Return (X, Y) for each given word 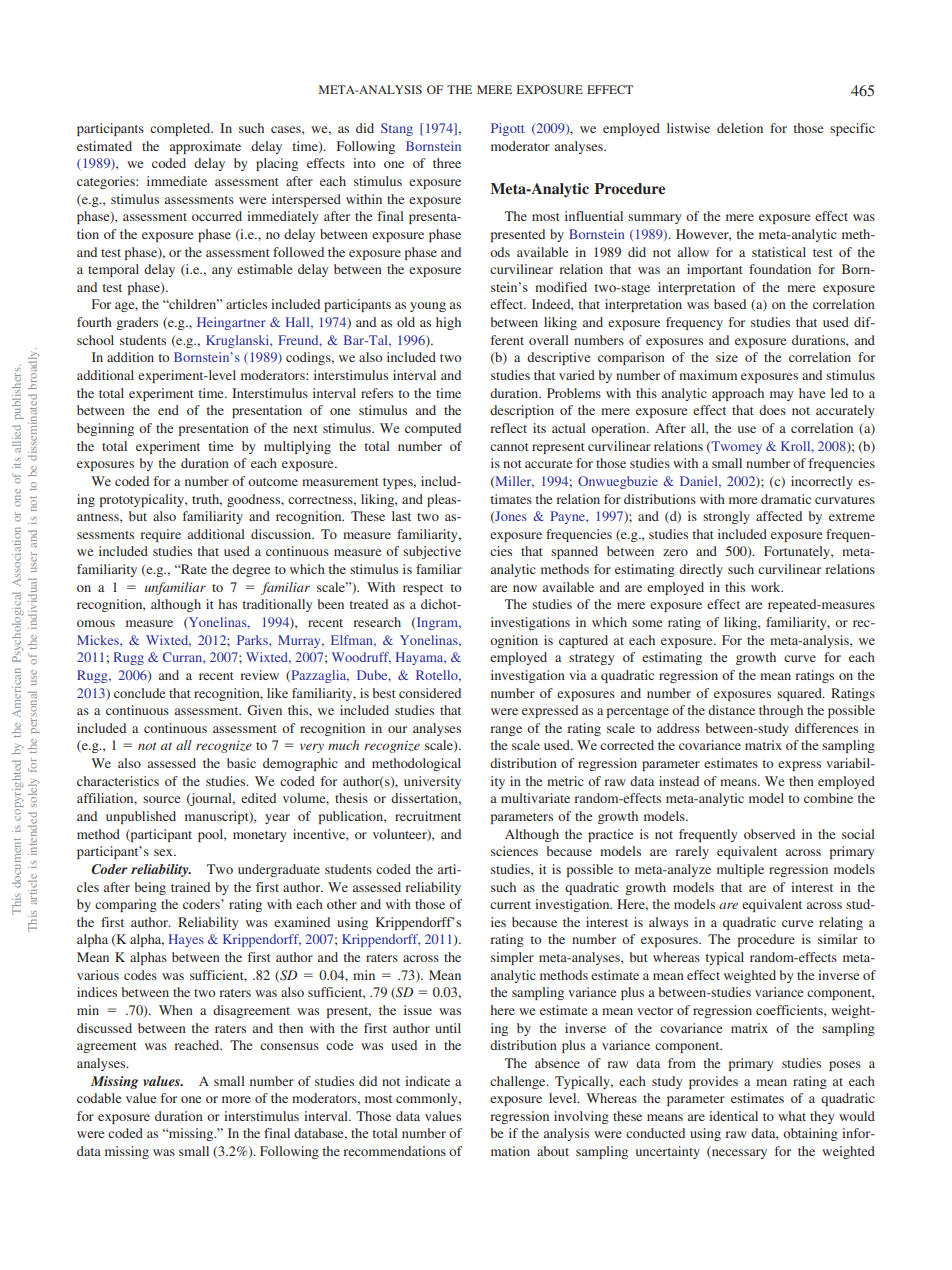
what (792, 1116)
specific (852, 129)
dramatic (786, 499)
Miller (513, 482)
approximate (205, 147)
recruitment (428, 816)
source (161, 799)
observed (769, 834)
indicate (427, 1081)
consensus (289, 1046)
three (447, 163)
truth (207, 500)
